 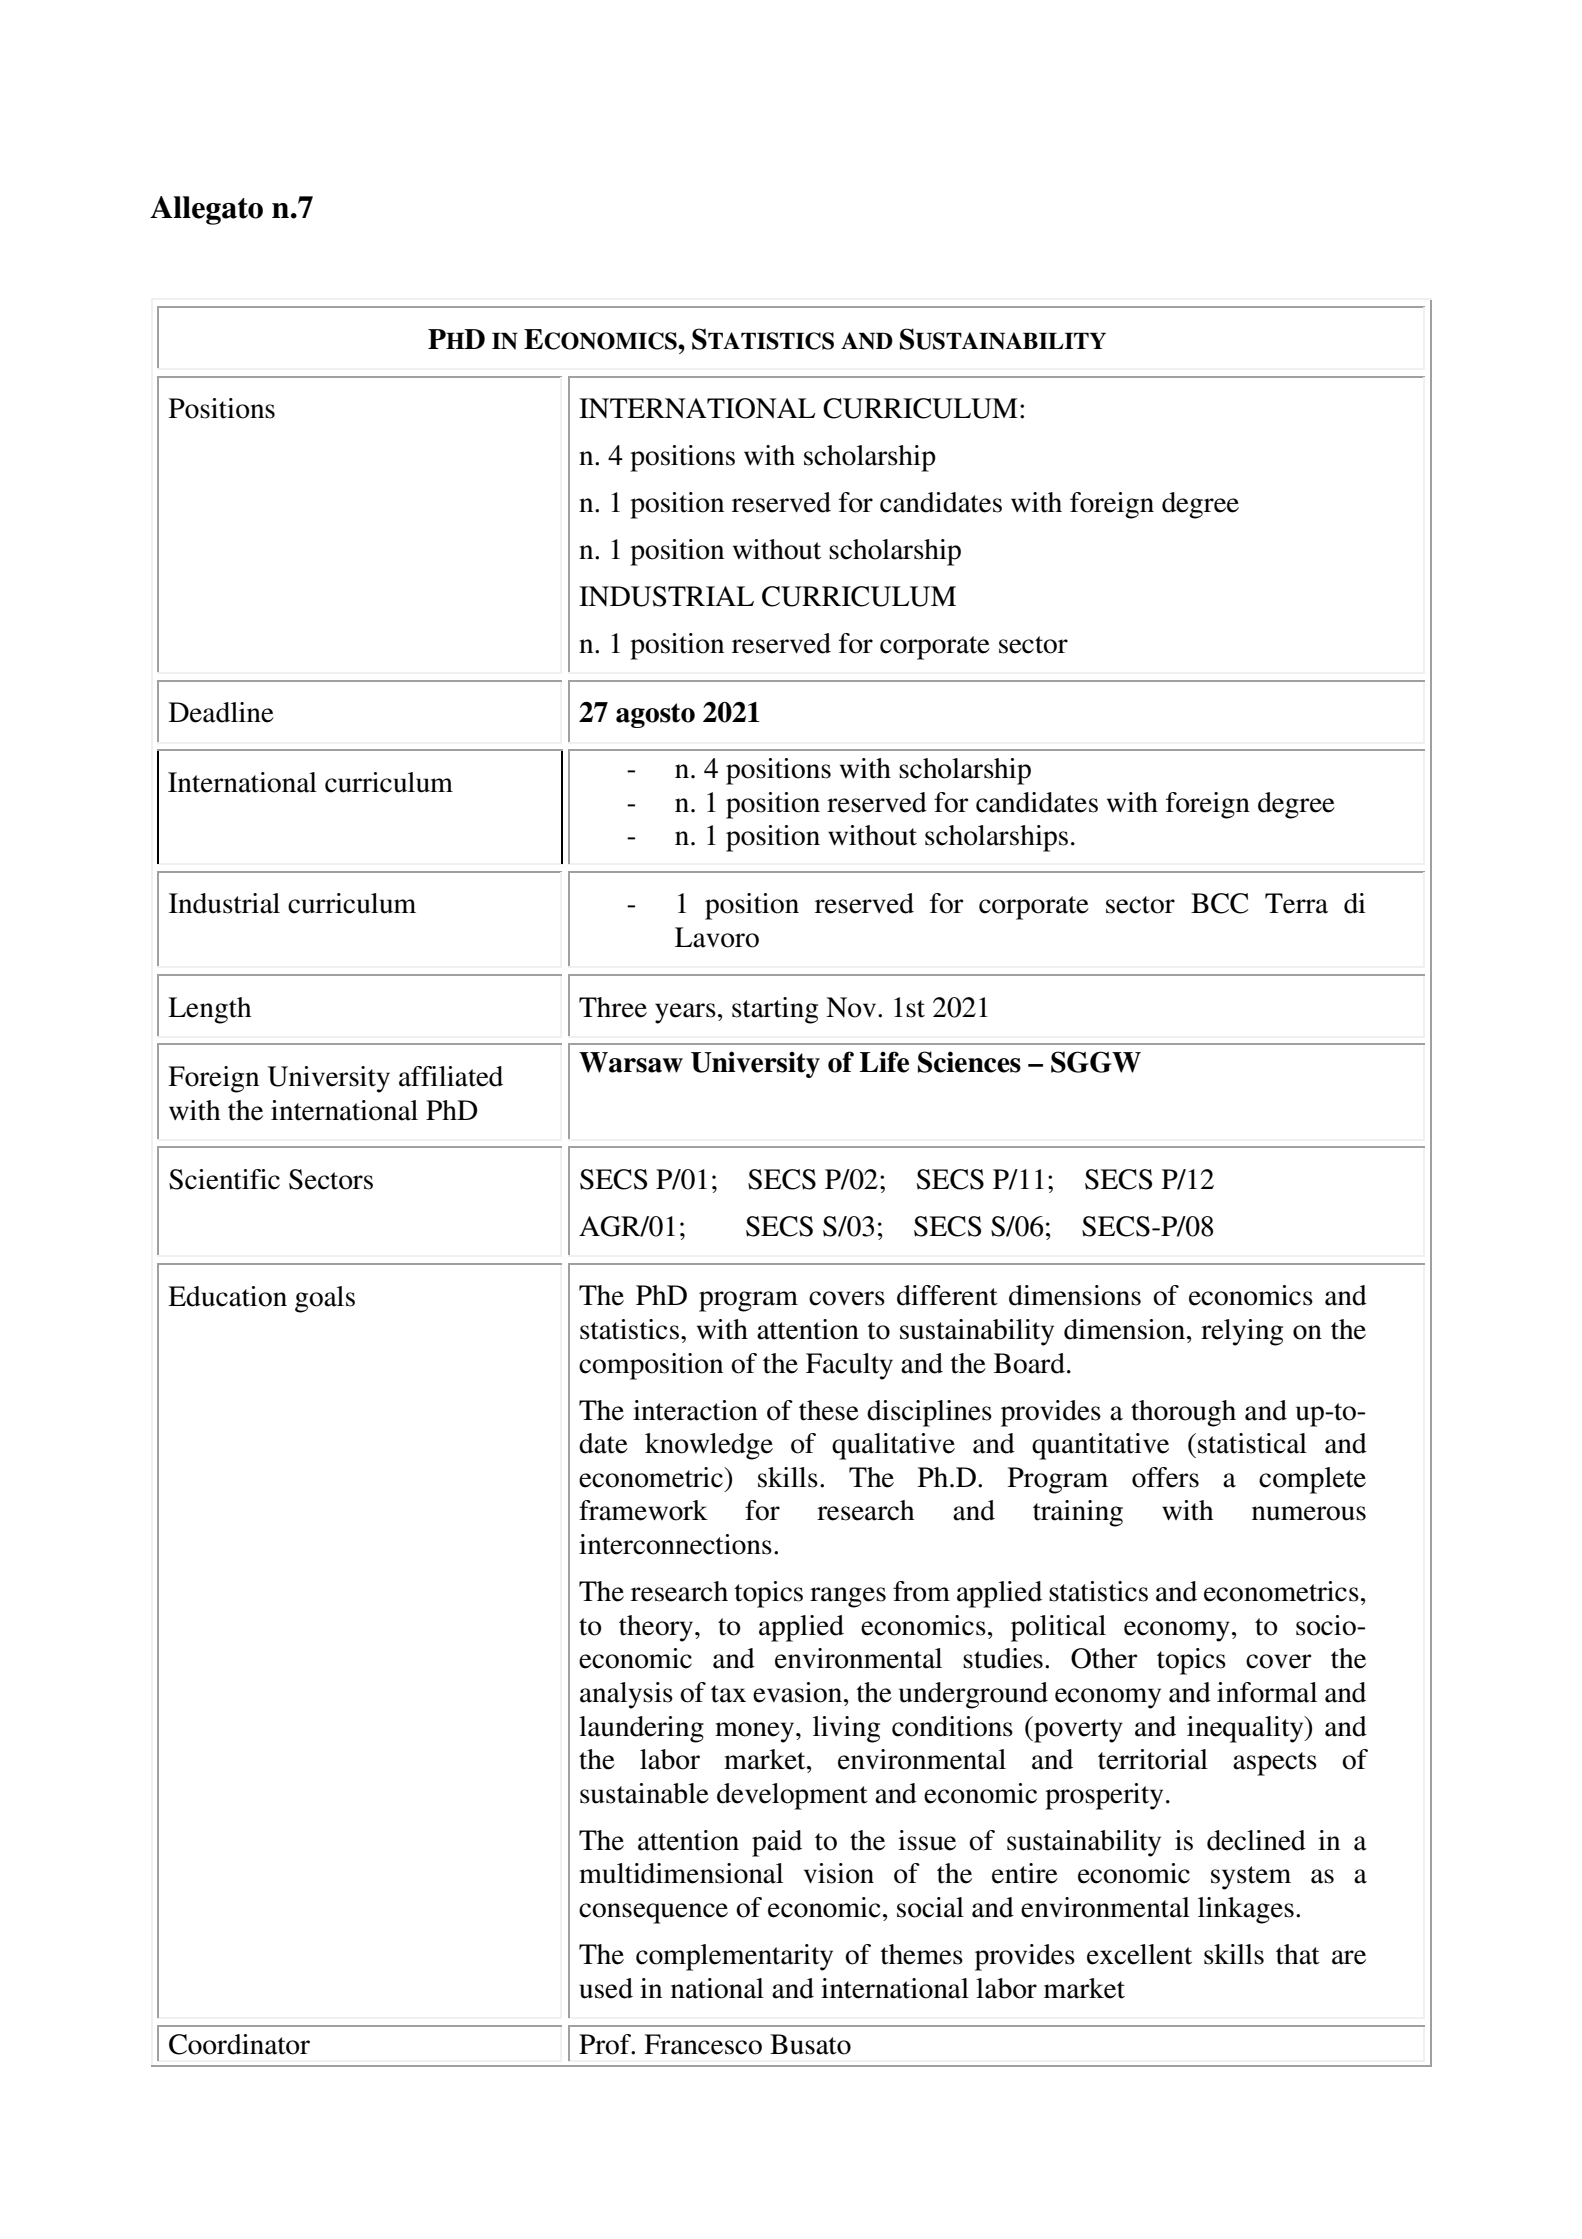 I want to click on Coordinator, so click(x=239, y=2044).
